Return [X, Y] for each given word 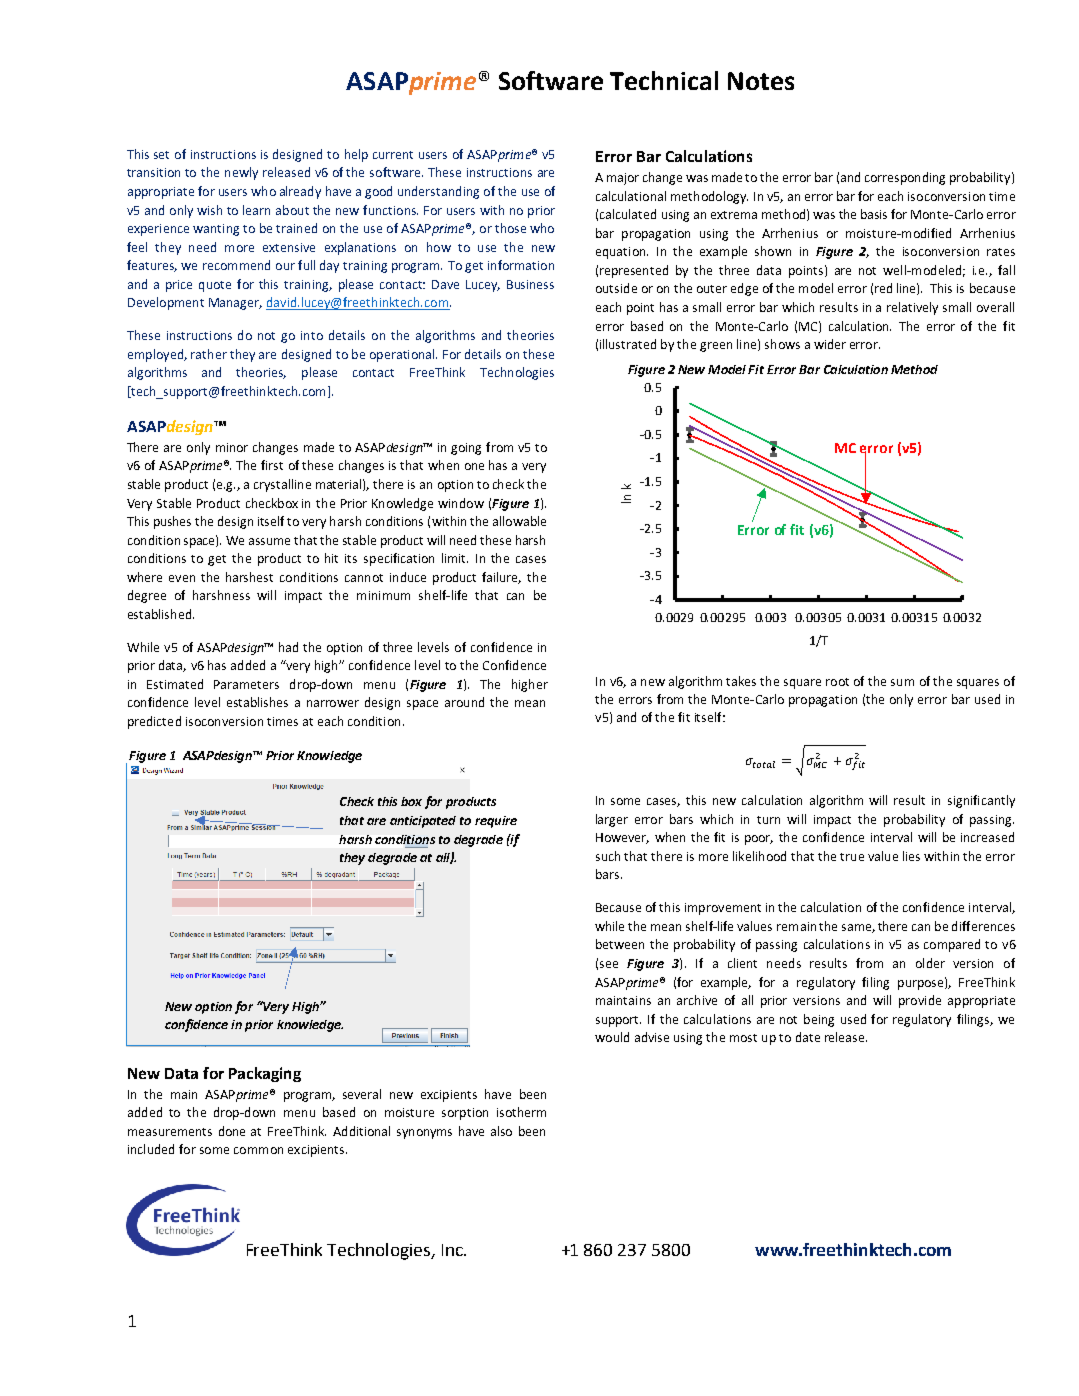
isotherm [521, 1112]
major [623, 179]
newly [241, 173]
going [466, 449]
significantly [981, 801]
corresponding [905, 178]
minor [232, 447]
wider [830, 344]
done [232, 1131]
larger [612, 820]
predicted [154, 722]
